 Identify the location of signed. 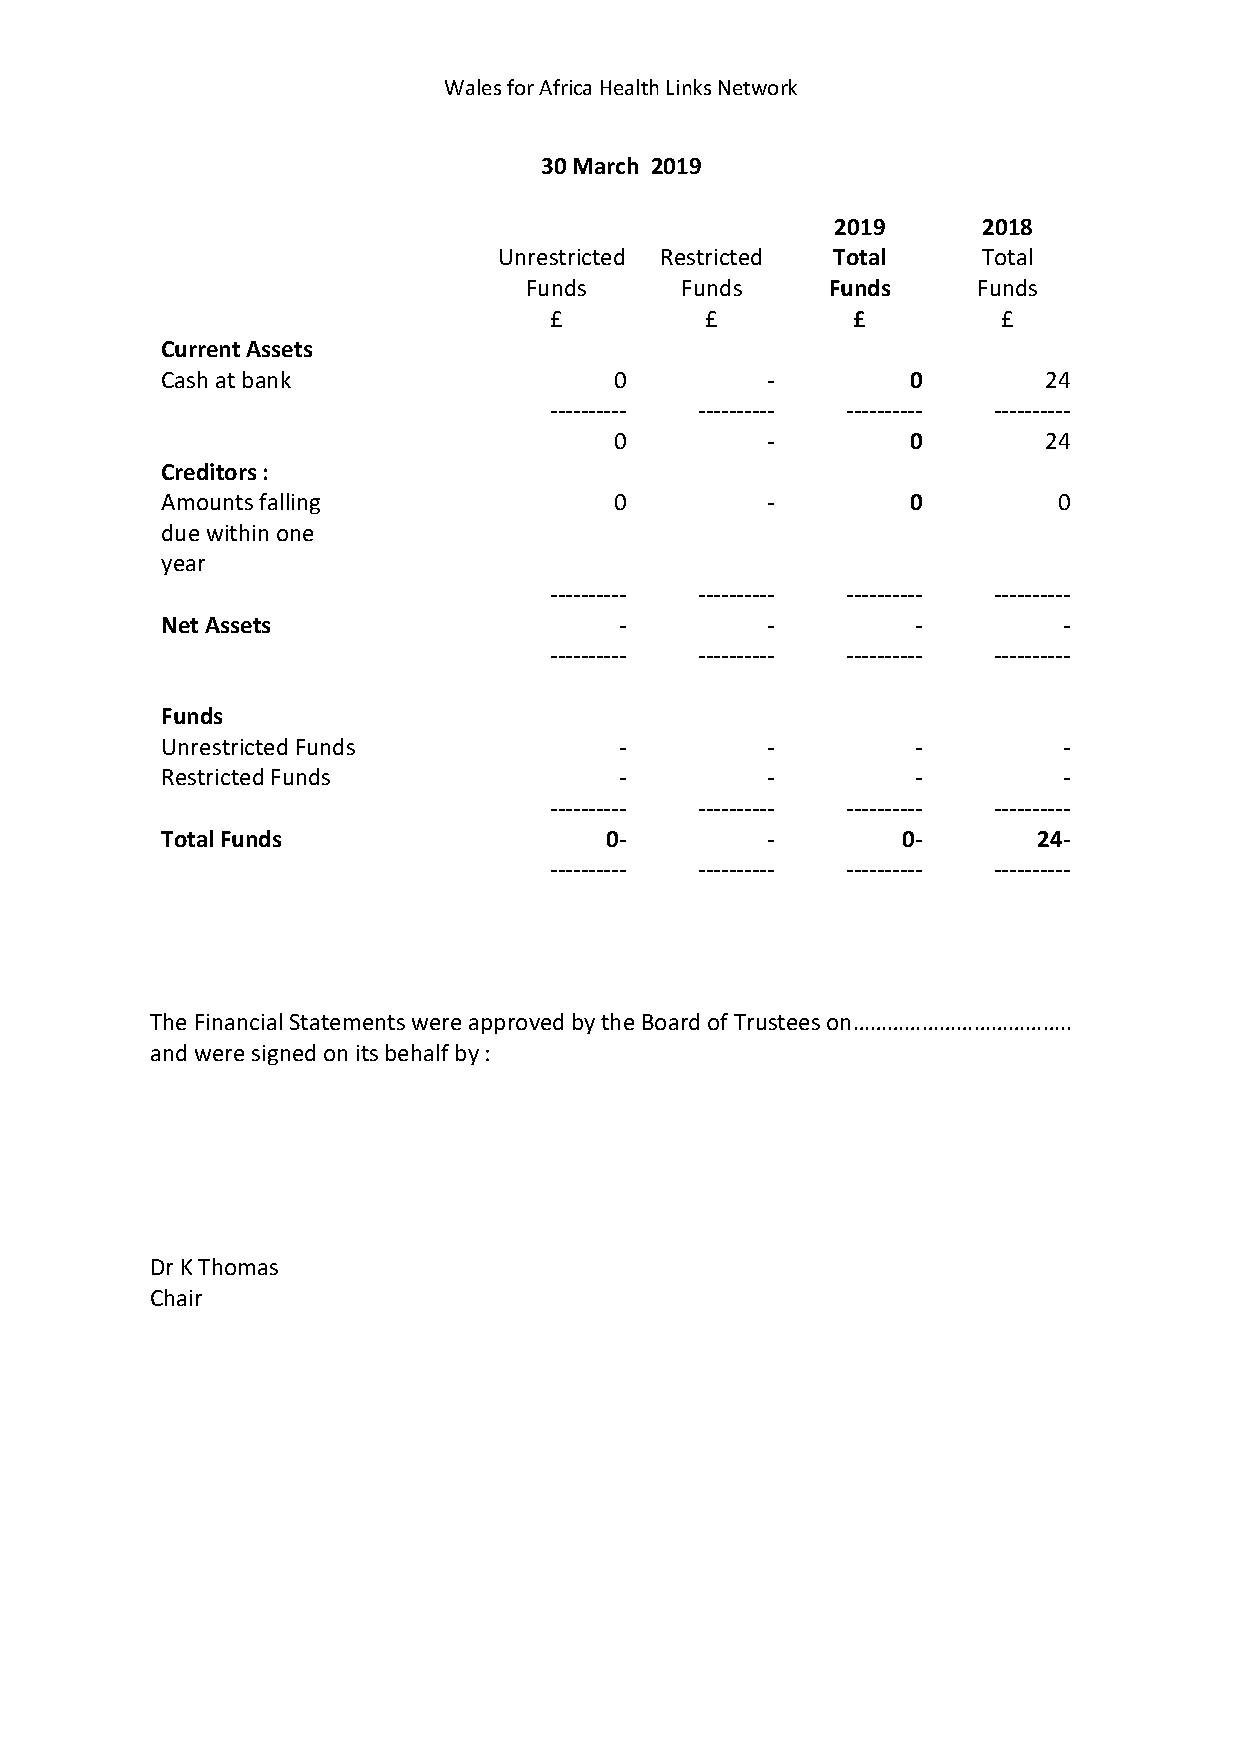
(283, 1054).
